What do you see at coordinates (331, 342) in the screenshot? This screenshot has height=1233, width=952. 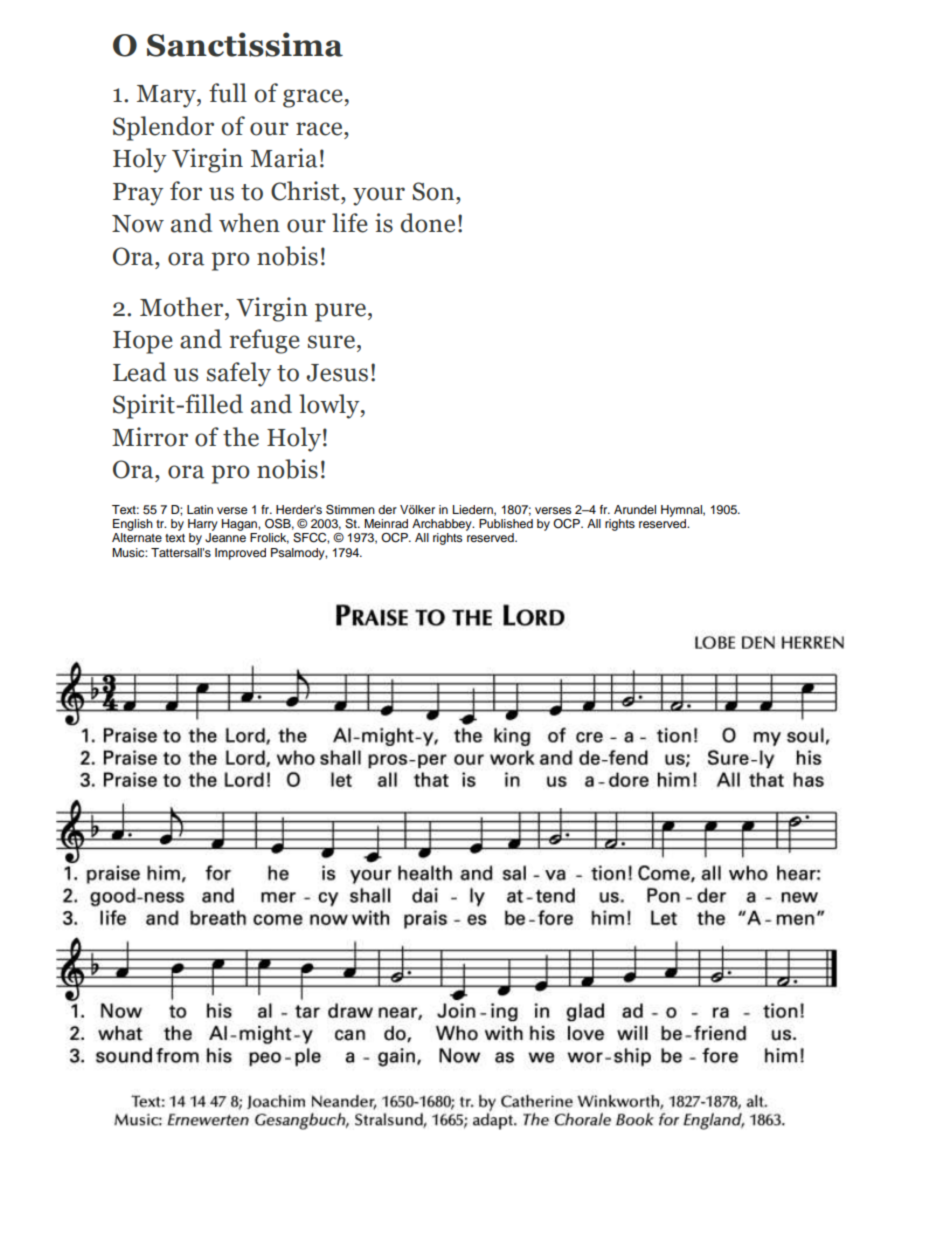 I see `sure` at bounding box center [331, 342].
